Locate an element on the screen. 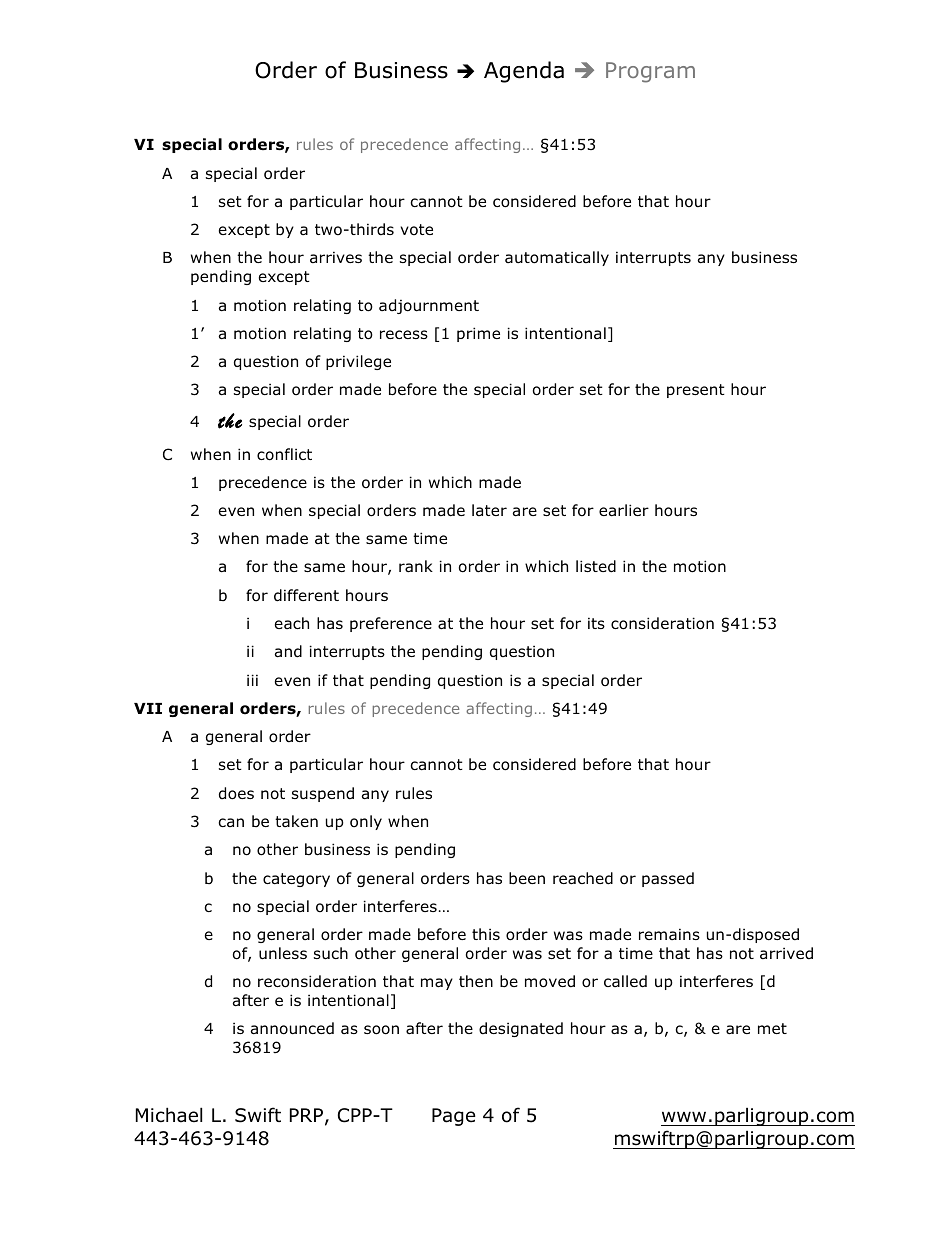 This screenshot has height=1233, width=952. does is located at coordinates (236, 793).
